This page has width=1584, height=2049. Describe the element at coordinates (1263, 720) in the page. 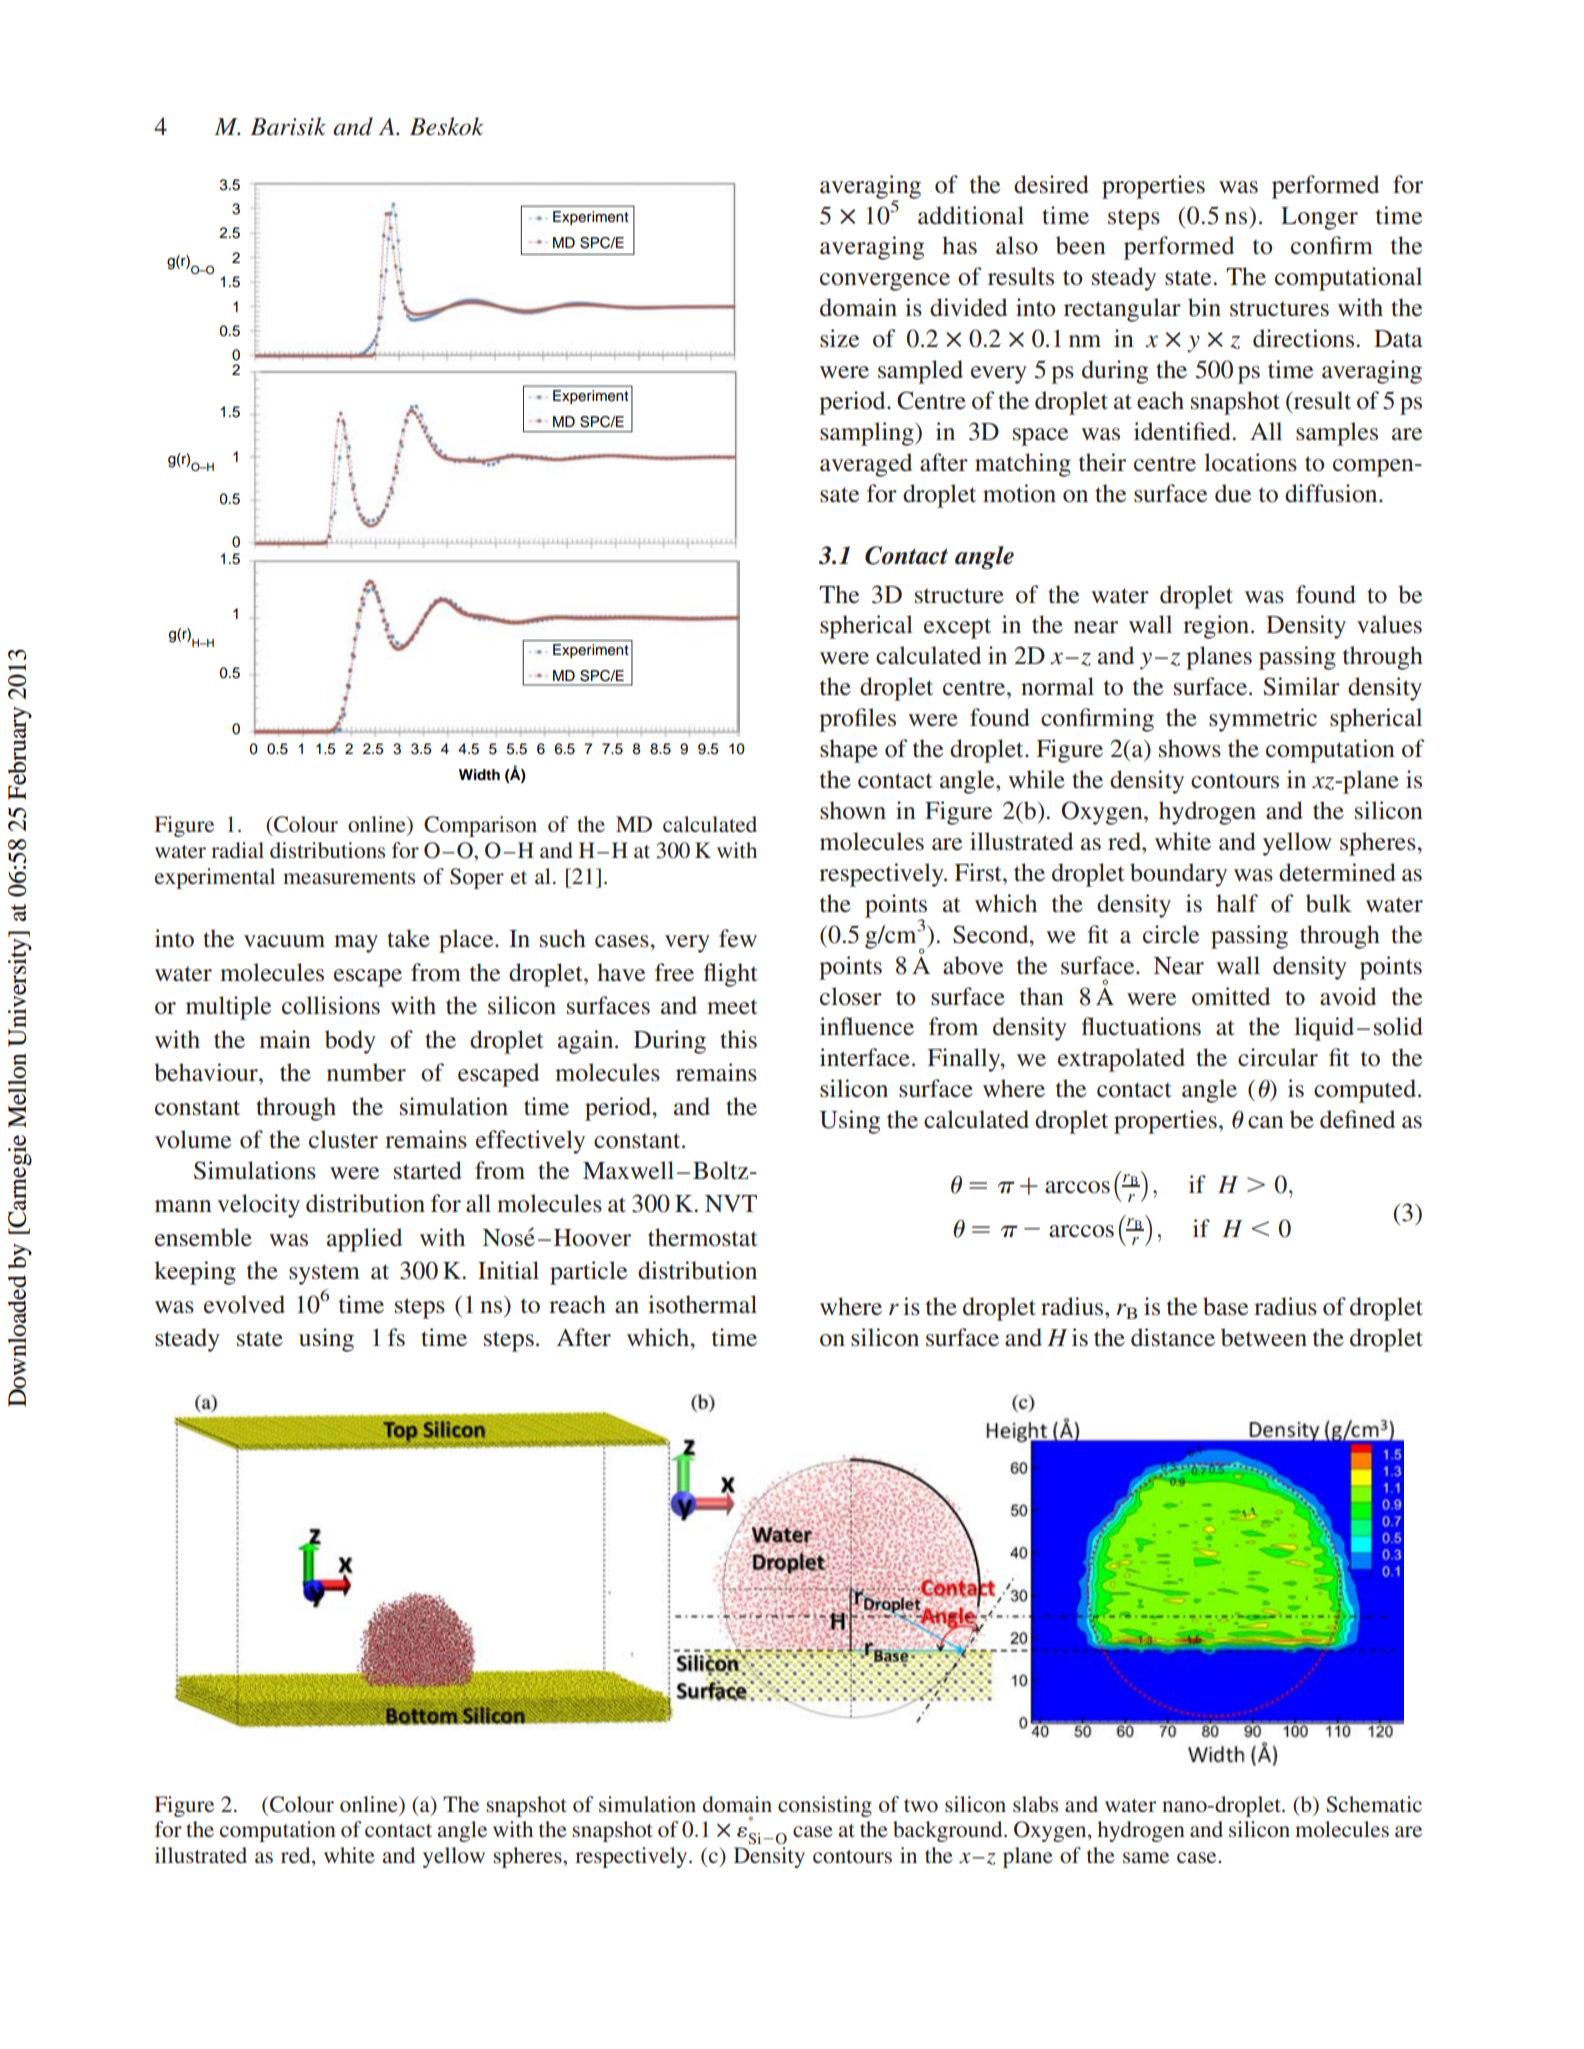

I see `symmetric` at that location.
